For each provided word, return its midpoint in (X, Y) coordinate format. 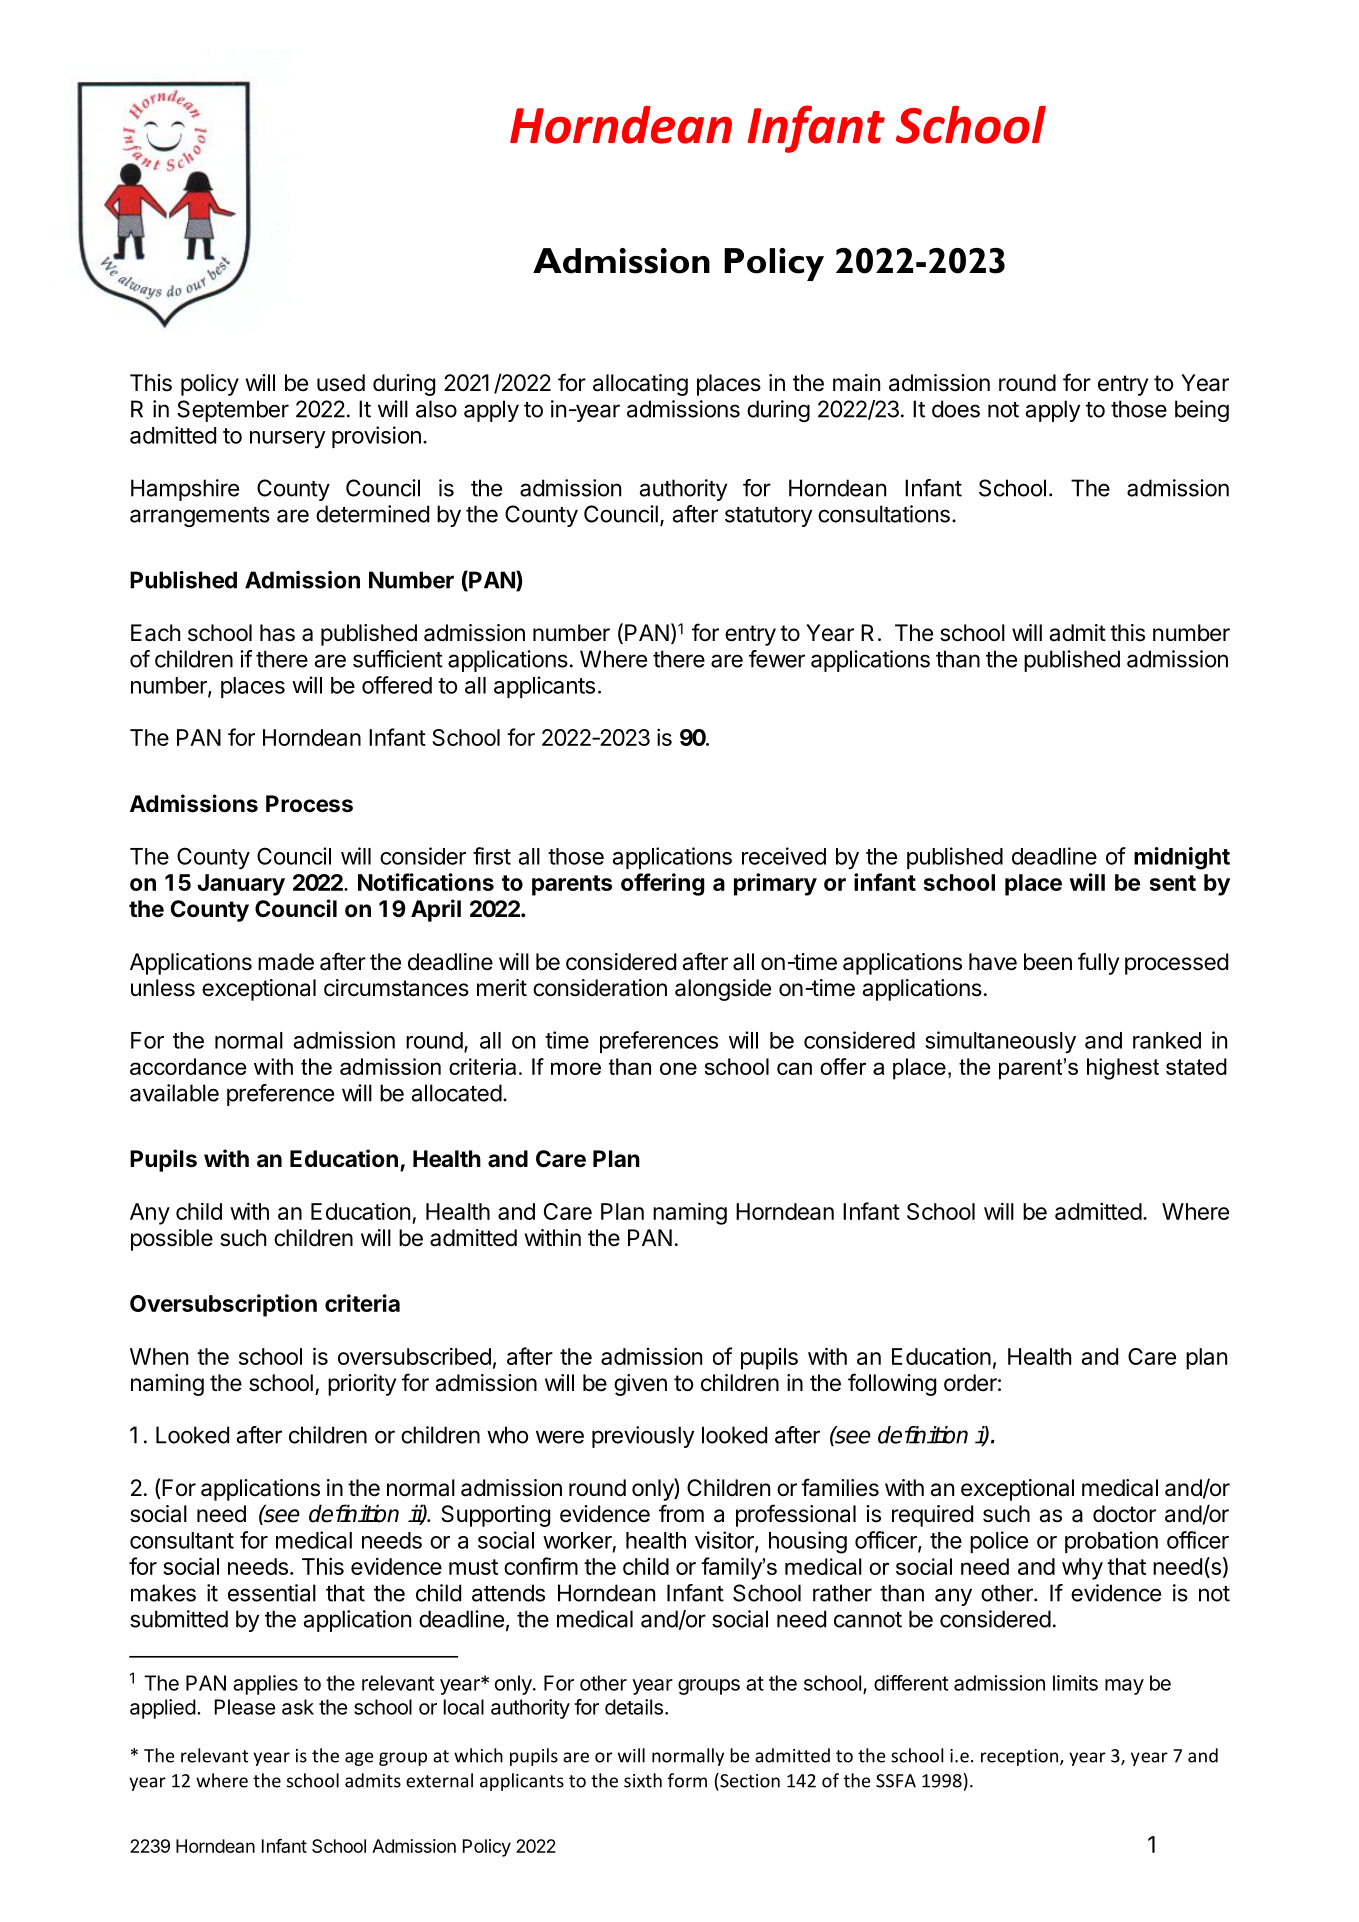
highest (1123, 1069)
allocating (640, 385)
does (956, 409)
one (678, 1068)
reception (1019, 1757)
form (687, 1780)
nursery (288, 440)
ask (298, 1707)
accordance (188, 1066)
